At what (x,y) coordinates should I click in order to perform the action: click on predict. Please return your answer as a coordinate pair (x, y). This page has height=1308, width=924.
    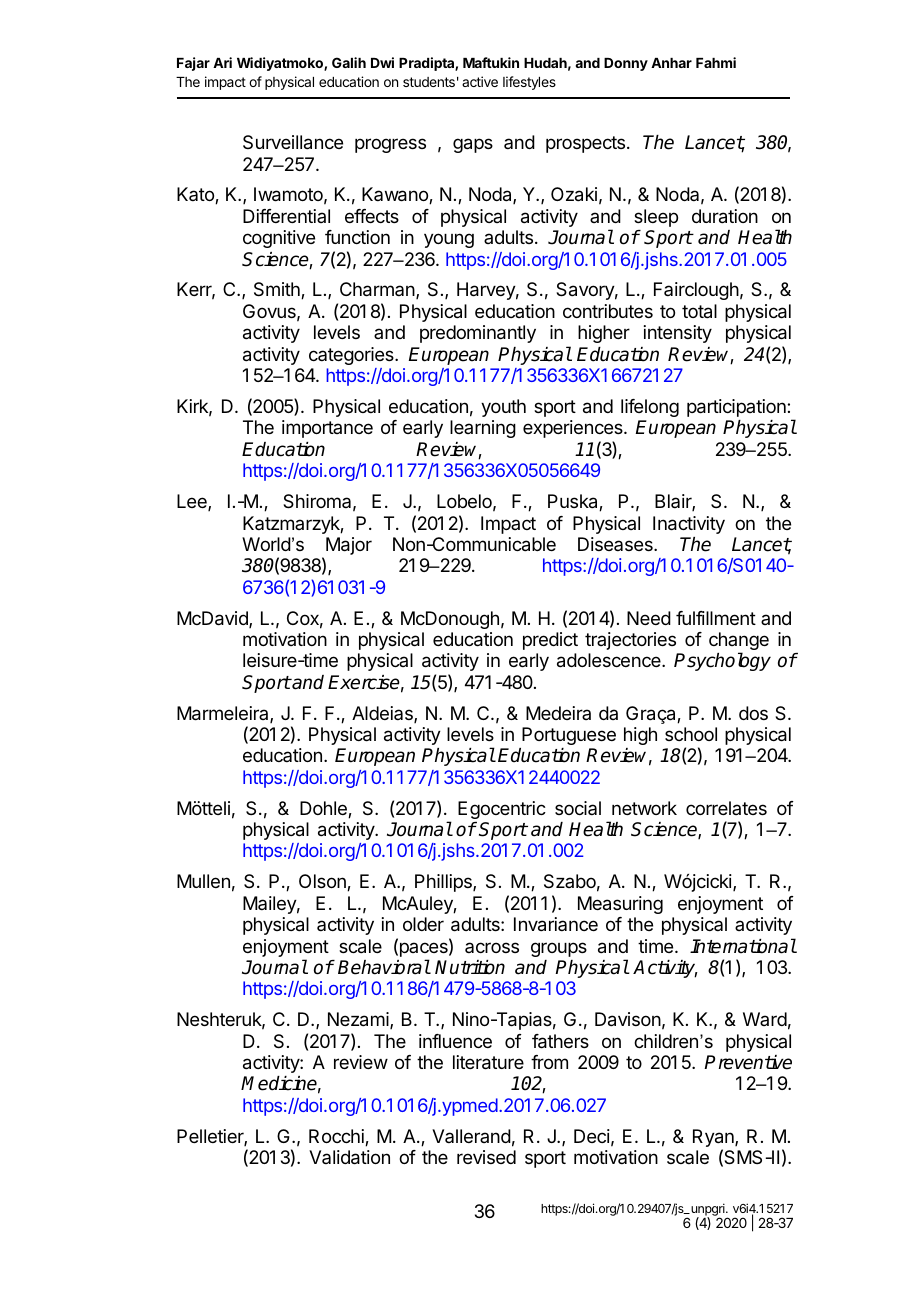
    Looking at the image, I should click on (550, 641).
